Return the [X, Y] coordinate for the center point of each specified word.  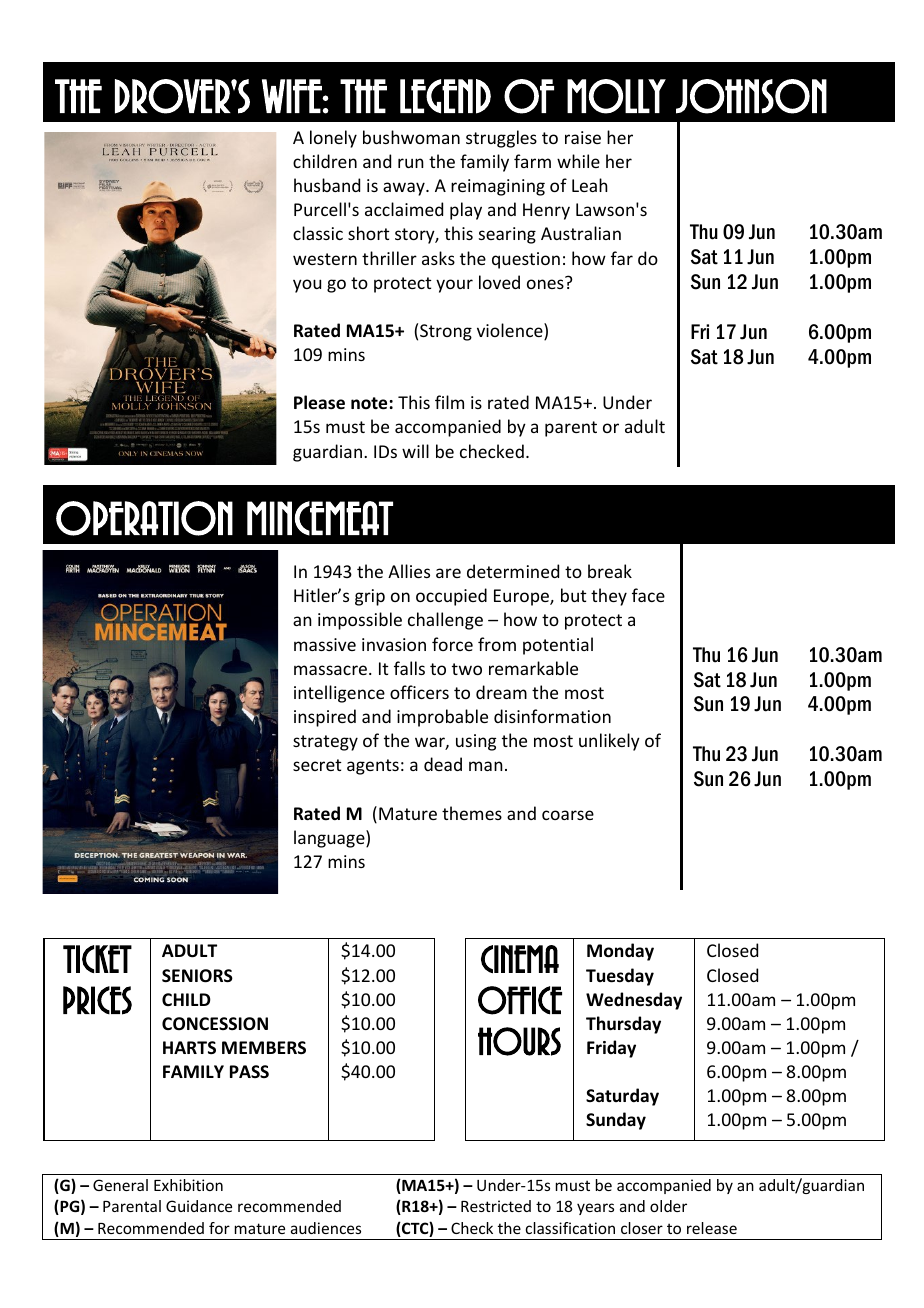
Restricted [496, 1206]
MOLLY [616, 96]
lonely [333, 139]
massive [325, 644]
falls [409, 668]
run [411, 163]
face [648, 595]
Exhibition [188, 1185]
